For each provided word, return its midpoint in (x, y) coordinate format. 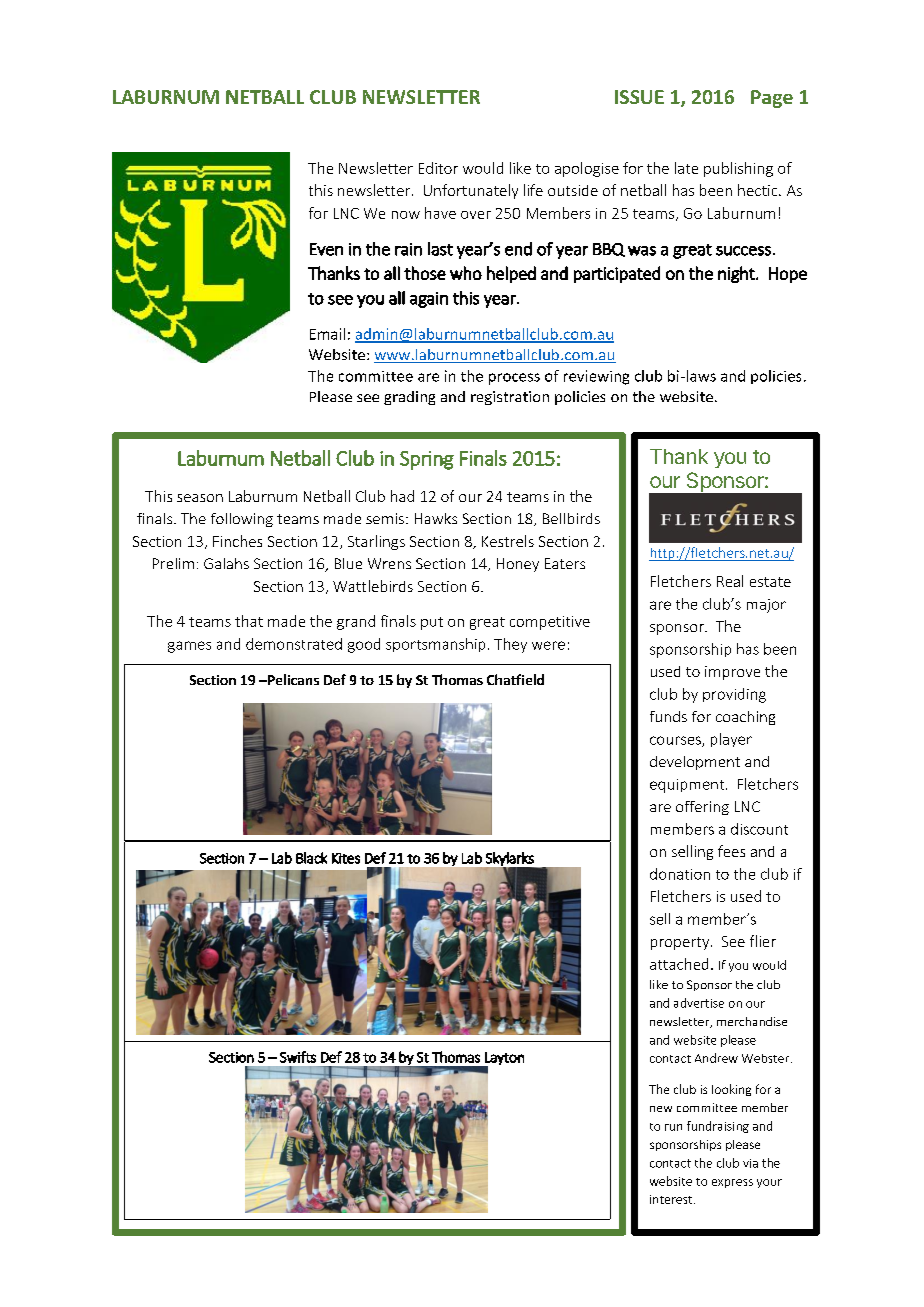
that (249, 621)
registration (510, 398)
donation (680, 874)
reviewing (596, 377)
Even (326, 249)
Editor (438, 168)
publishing (738, 169)
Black (311, 858)
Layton (503, 1059)
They (510, 645)
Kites (346, 858)
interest (672, 1199)
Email (327, 334)
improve (732, 673)
